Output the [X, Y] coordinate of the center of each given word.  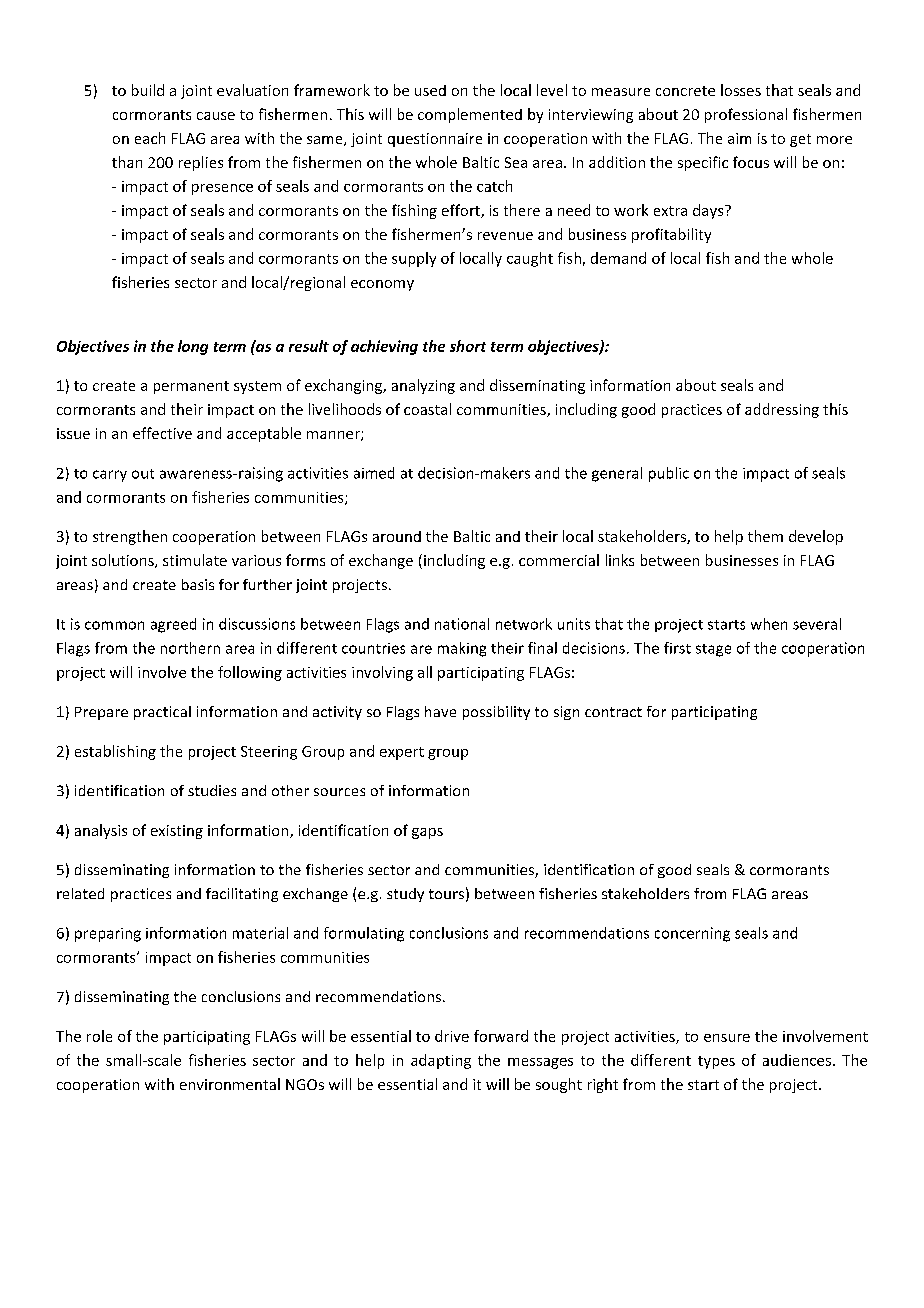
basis [198, 584]
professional [746, 115]
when [769, 624]
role [99, 1036]
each [150, 138]
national [462, 624]
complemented [470, 115]
